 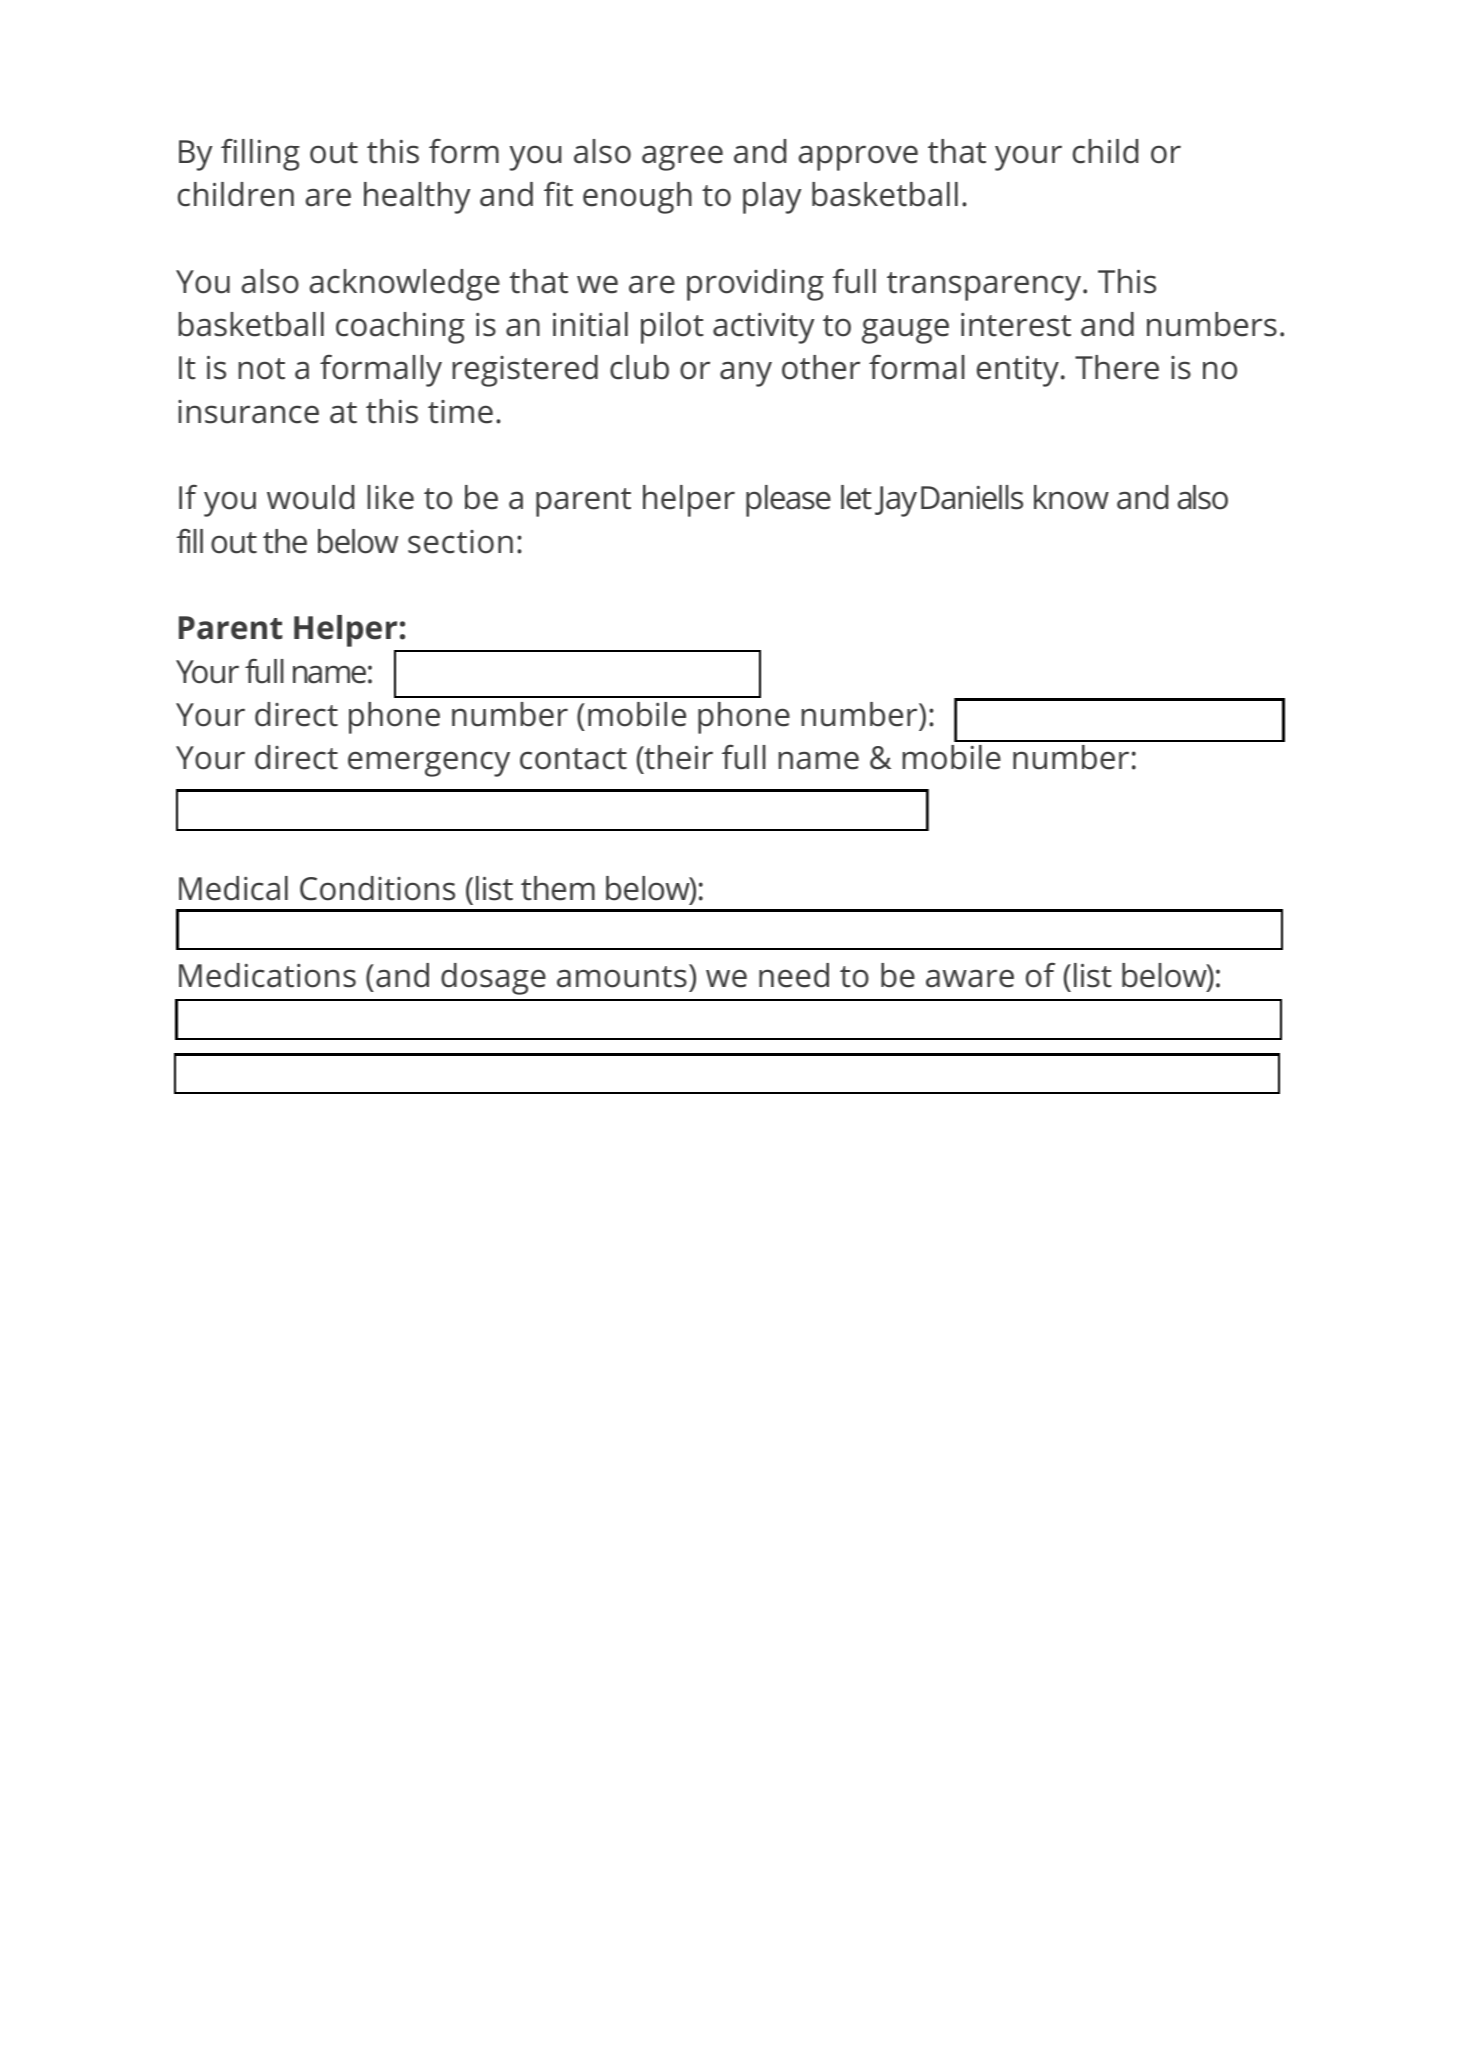 What do you see at coordinates (248, 412) in the document?
I see `insurance` at bounding box center [248, 412].
